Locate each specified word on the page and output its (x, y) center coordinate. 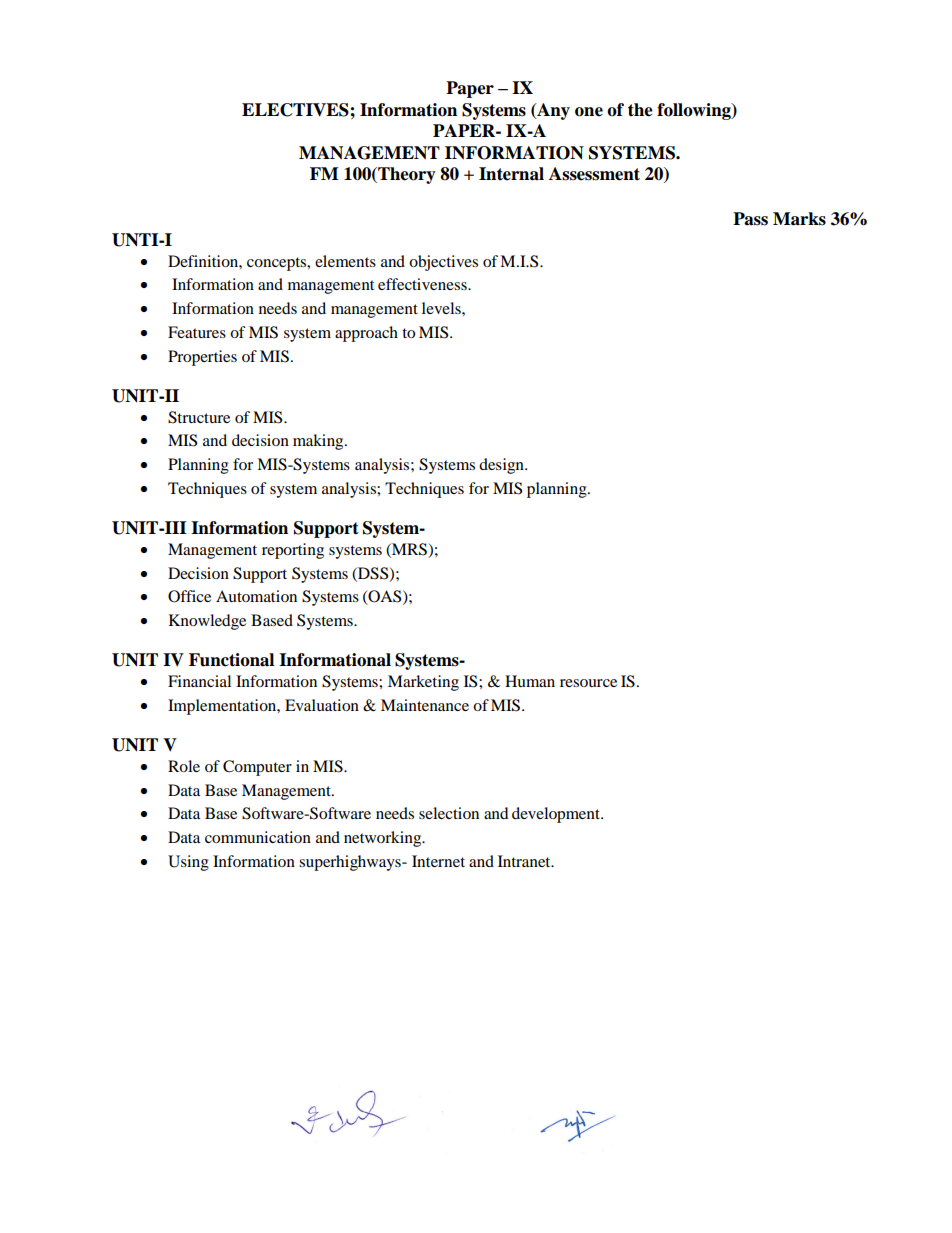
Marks (799, 219)
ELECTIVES (296, 110)
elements (345, 261)
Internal (511, 174)
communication (258, 837)
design (502, 466)
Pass (750, 219)
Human (530, 681)
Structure (199, 417)
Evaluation (322, 705)
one (589, 112)
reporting (293, 551)
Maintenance (425, 705)
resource (588, 683)
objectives (443, 263)
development (557, 815)
